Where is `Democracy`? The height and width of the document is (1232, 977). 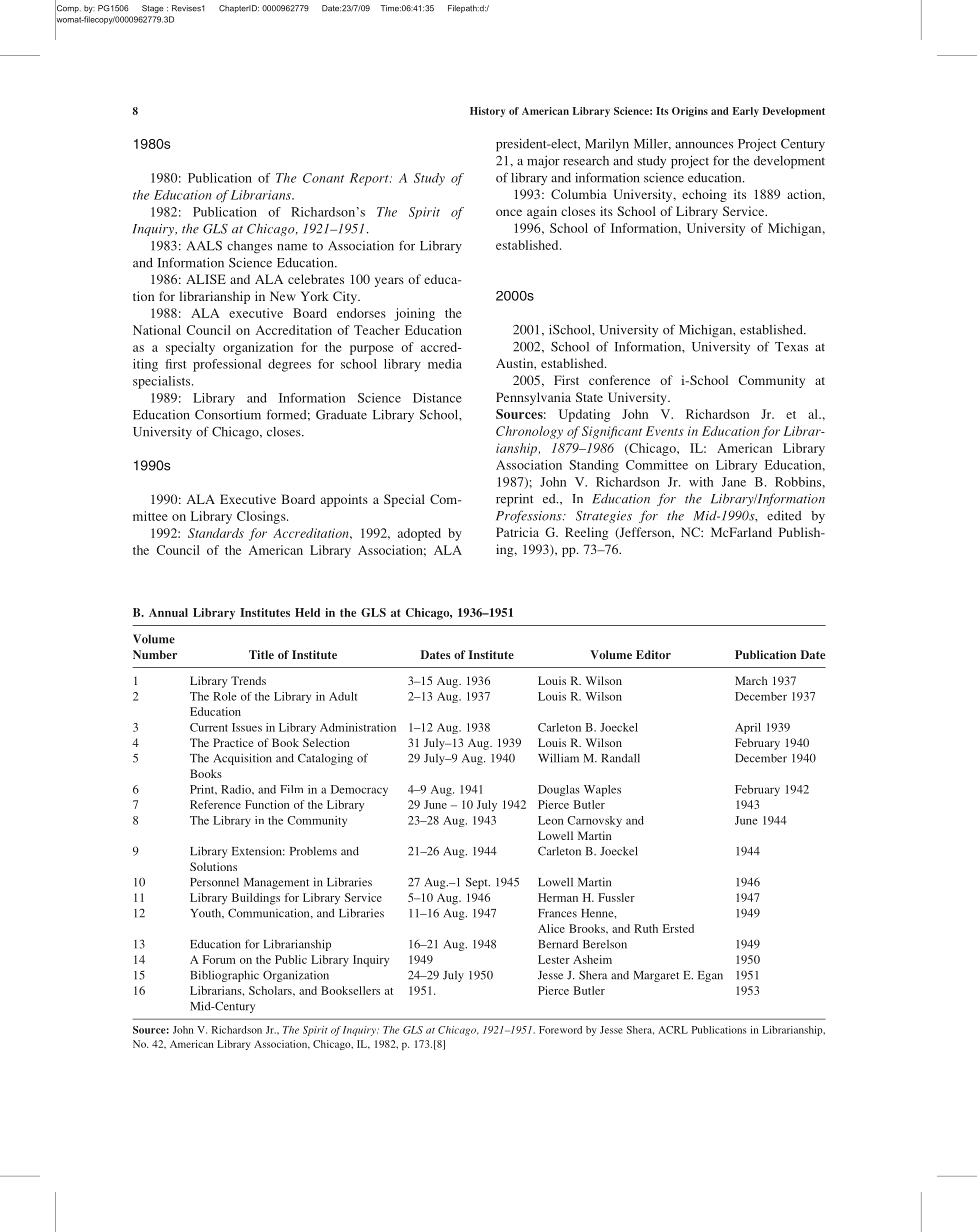
Democracy is located at coordinates (359, 790).
